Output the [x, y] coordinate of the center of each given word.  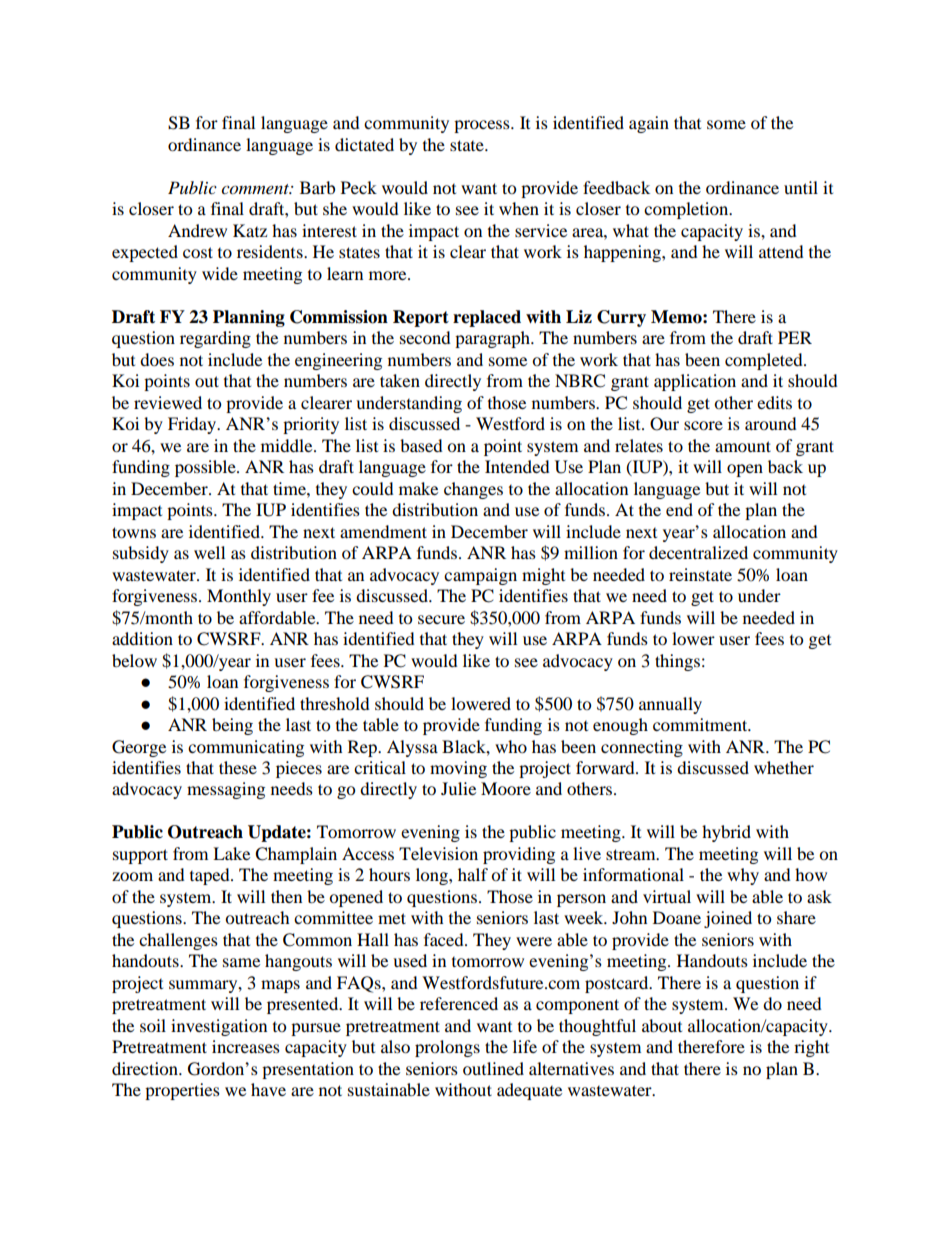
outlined [493, 1068]
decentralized [698, 552]
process [483, 126]
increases [246, 1046]
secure [441, 619]
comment [256, 189]
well [209, 552]
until [801, 187]
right [811, 1048]
